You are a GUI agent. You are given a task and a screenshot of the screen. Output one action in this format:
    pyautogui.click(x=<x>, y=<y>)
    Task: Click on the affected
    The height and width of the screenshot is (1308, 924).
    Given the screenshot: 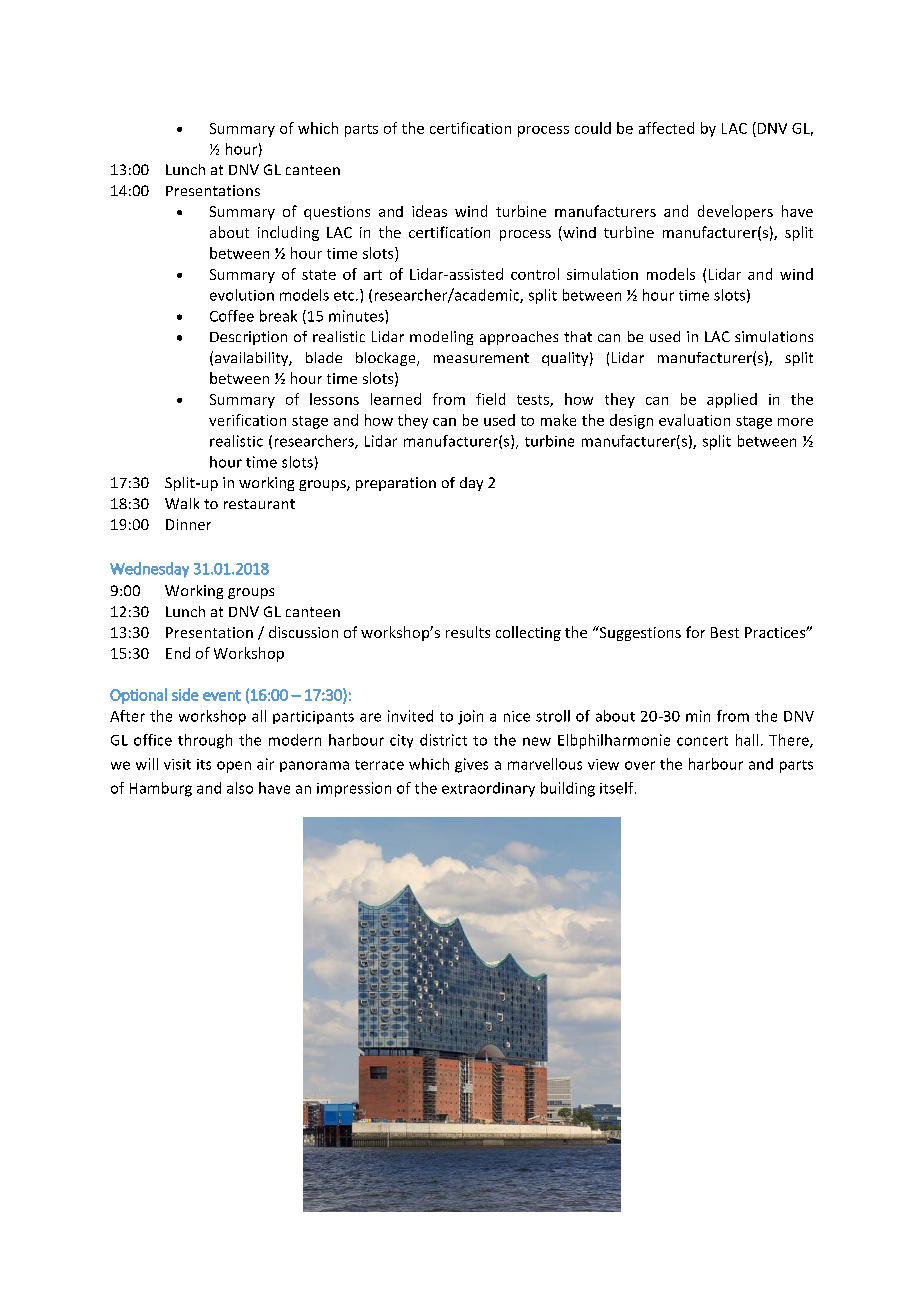 What is the action you would take?
    pyautogui.click(x=666, y=128)
